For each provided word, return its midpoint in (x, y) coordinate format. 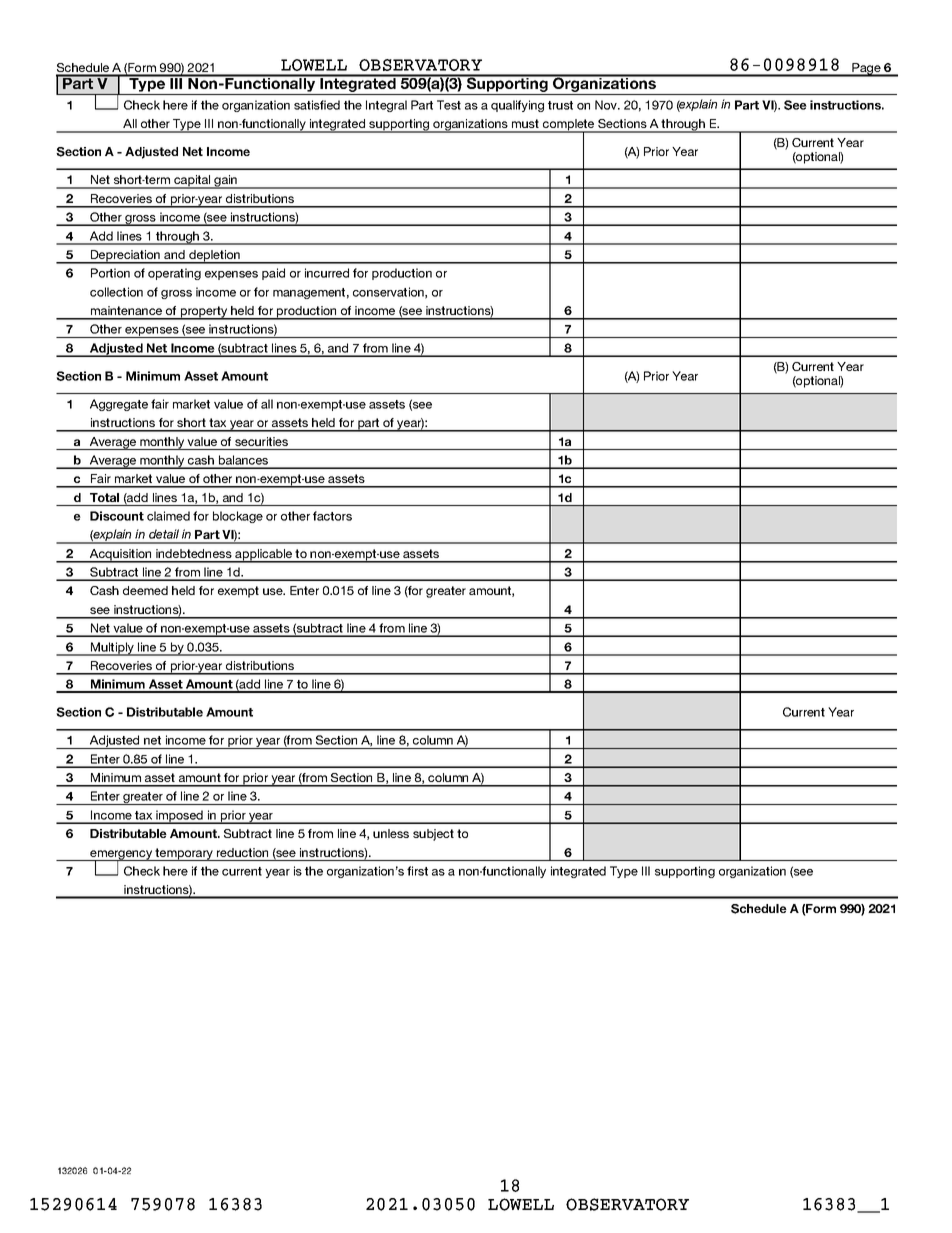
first (417, 871)
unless (391, 833)
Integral (386, 106)
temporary (184, 854)
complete (569, 126)
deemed (145, 590)
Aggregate (119, 405)
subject (433, 835)
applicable (264, 556)
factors (332, 516)
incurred (327, 273)
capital (192, 182)
